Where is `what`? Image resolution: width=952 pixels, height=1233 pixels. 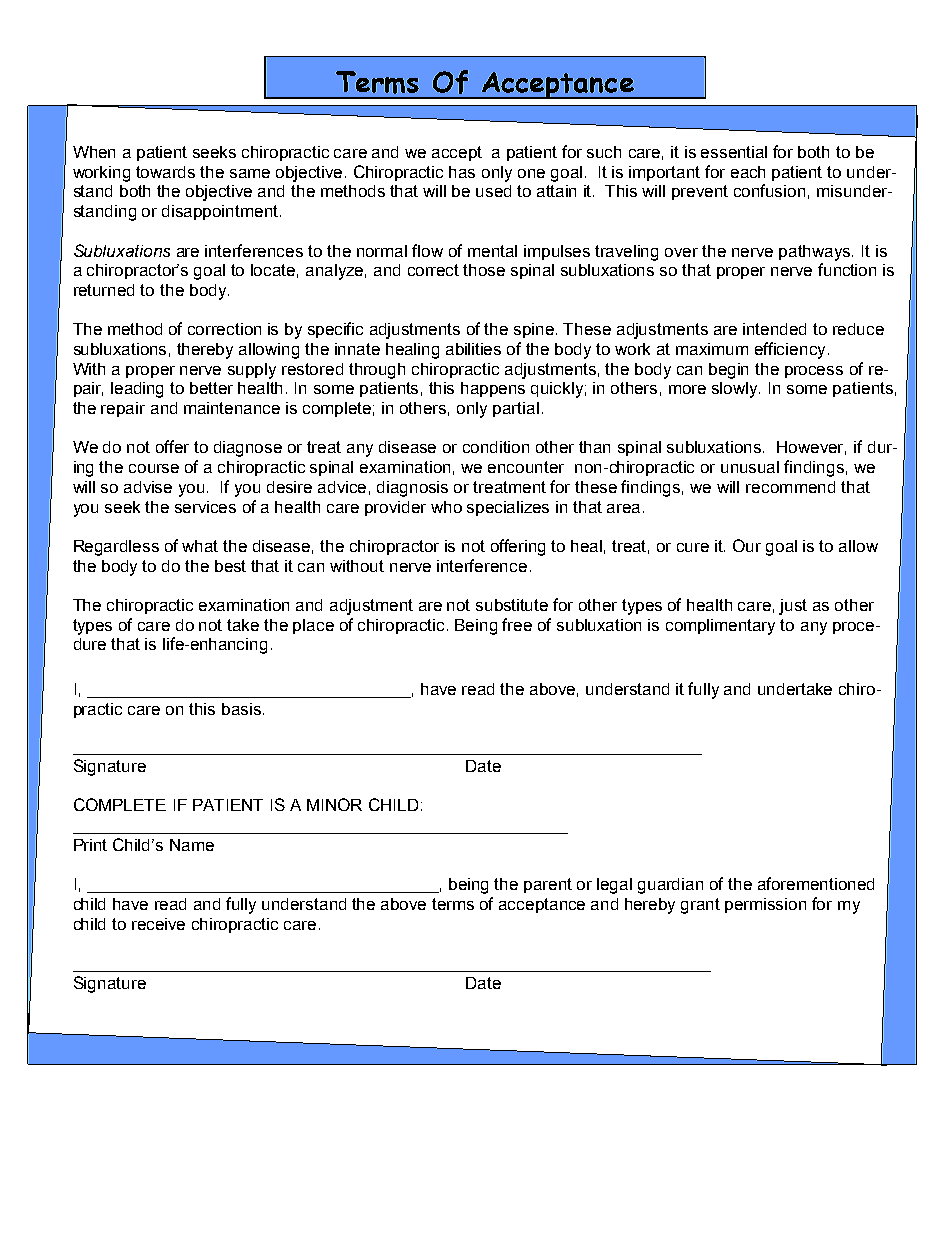
what is located at coordinates (200, 546).
